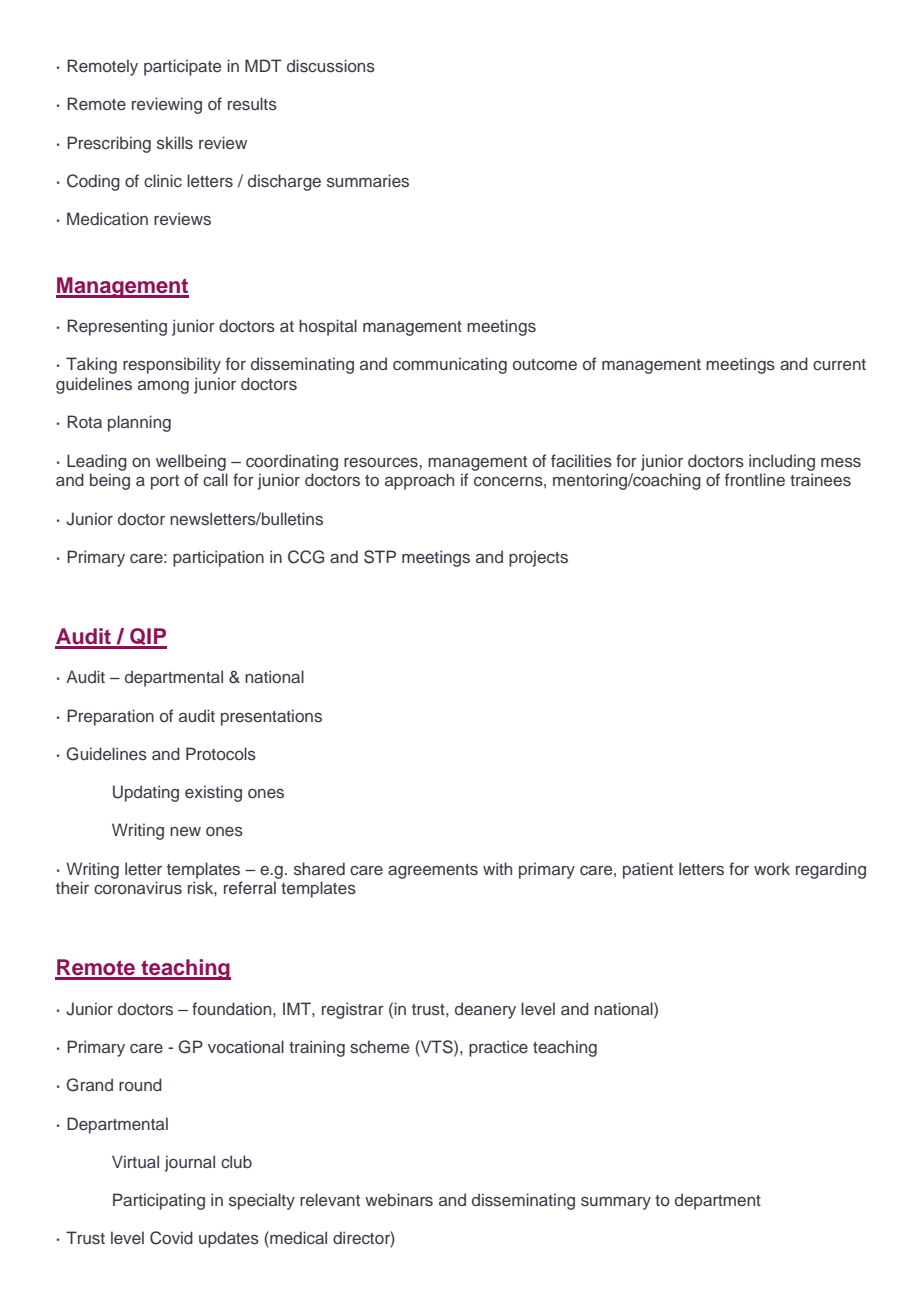  What do you see at coordinates (433, 871) in the screenshot?
I see `agreements` at bounding box center [433, 871].
